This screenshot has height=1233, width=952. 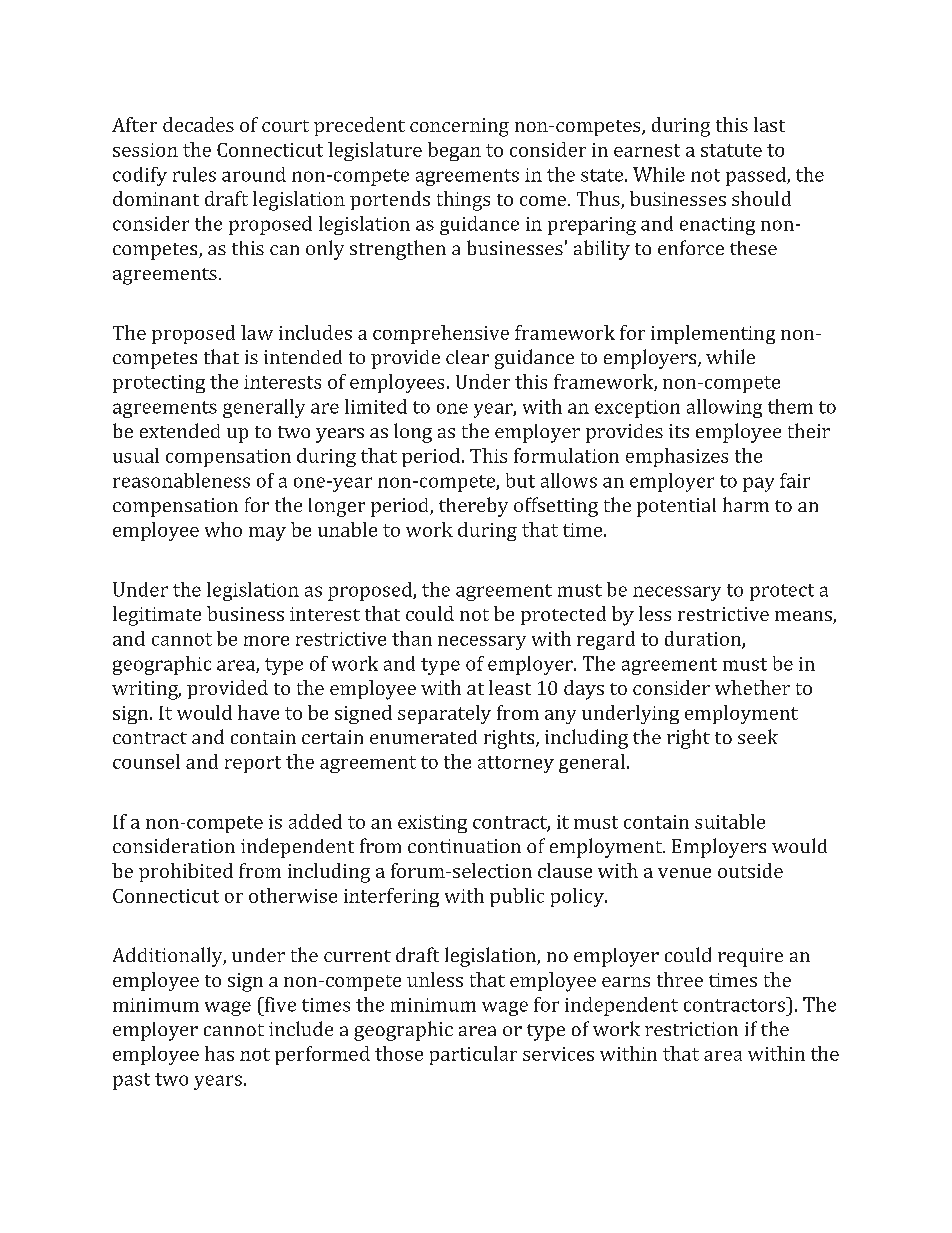 I want to click on means, so click(x=804, y=617).
